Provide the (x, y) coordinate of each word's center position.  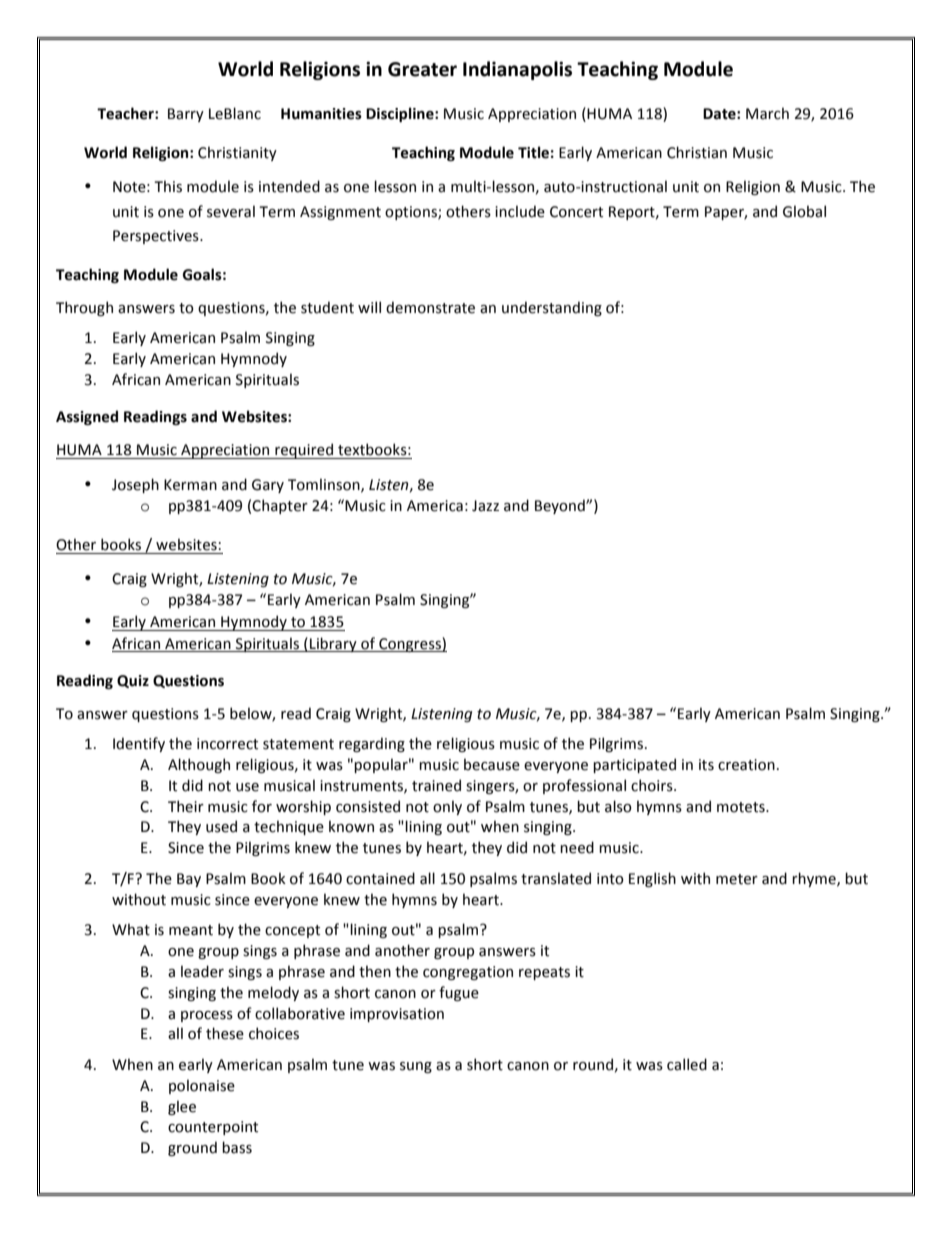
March (767, 113)
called (687, 1064)
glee (182, 1107)
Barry (186, 115)
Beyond (561, 506)
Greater (422, 69)
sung (416, 1067)
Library (333, 644)
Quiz (133, 681)
